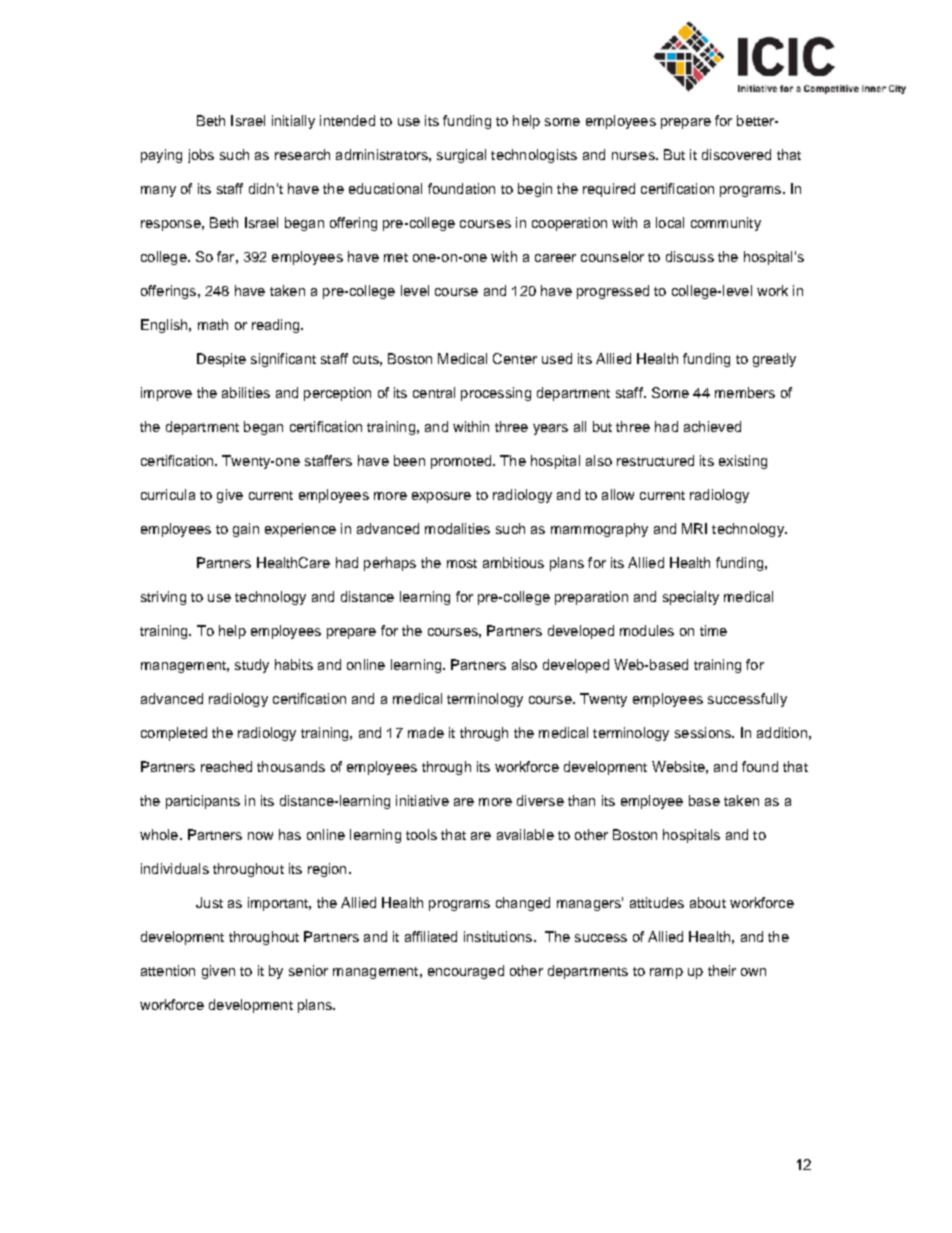 The image size is (952, 1233). What do you see at coordinates (209, 902) in the document?
I see `Just` at bounding box center [209, 902].
